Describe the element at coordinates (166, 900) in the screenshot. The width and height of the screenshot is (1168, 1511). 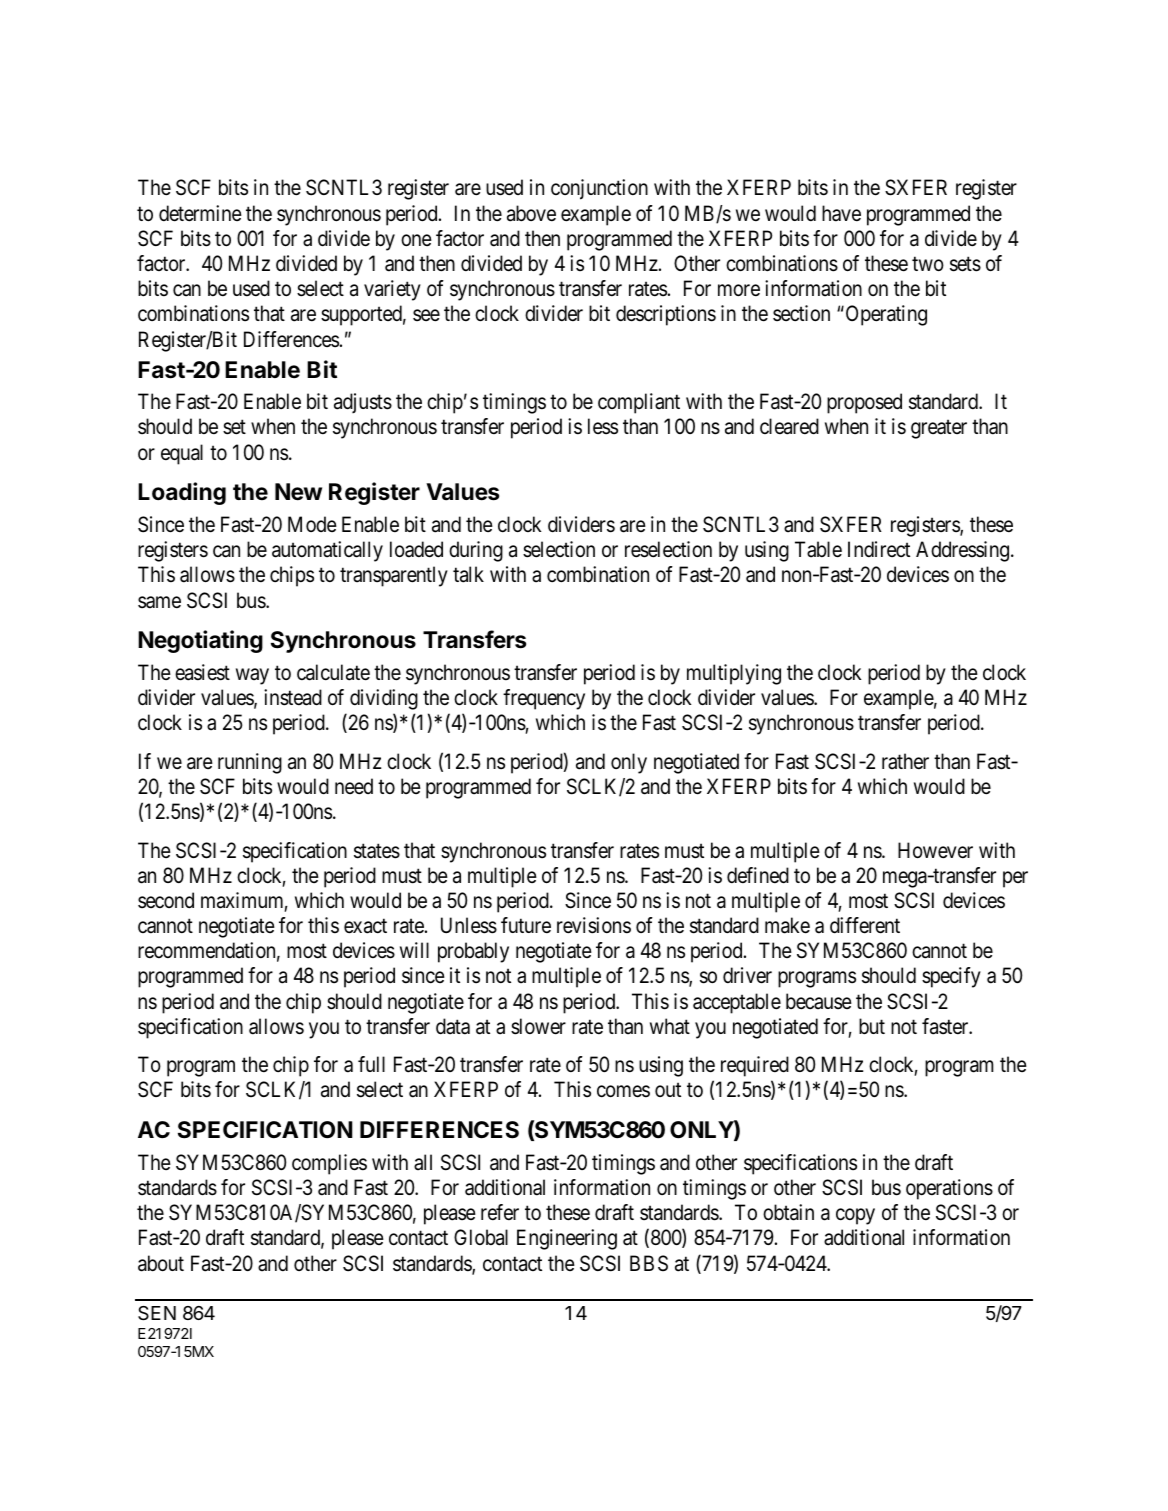
I see `second` at that location.
